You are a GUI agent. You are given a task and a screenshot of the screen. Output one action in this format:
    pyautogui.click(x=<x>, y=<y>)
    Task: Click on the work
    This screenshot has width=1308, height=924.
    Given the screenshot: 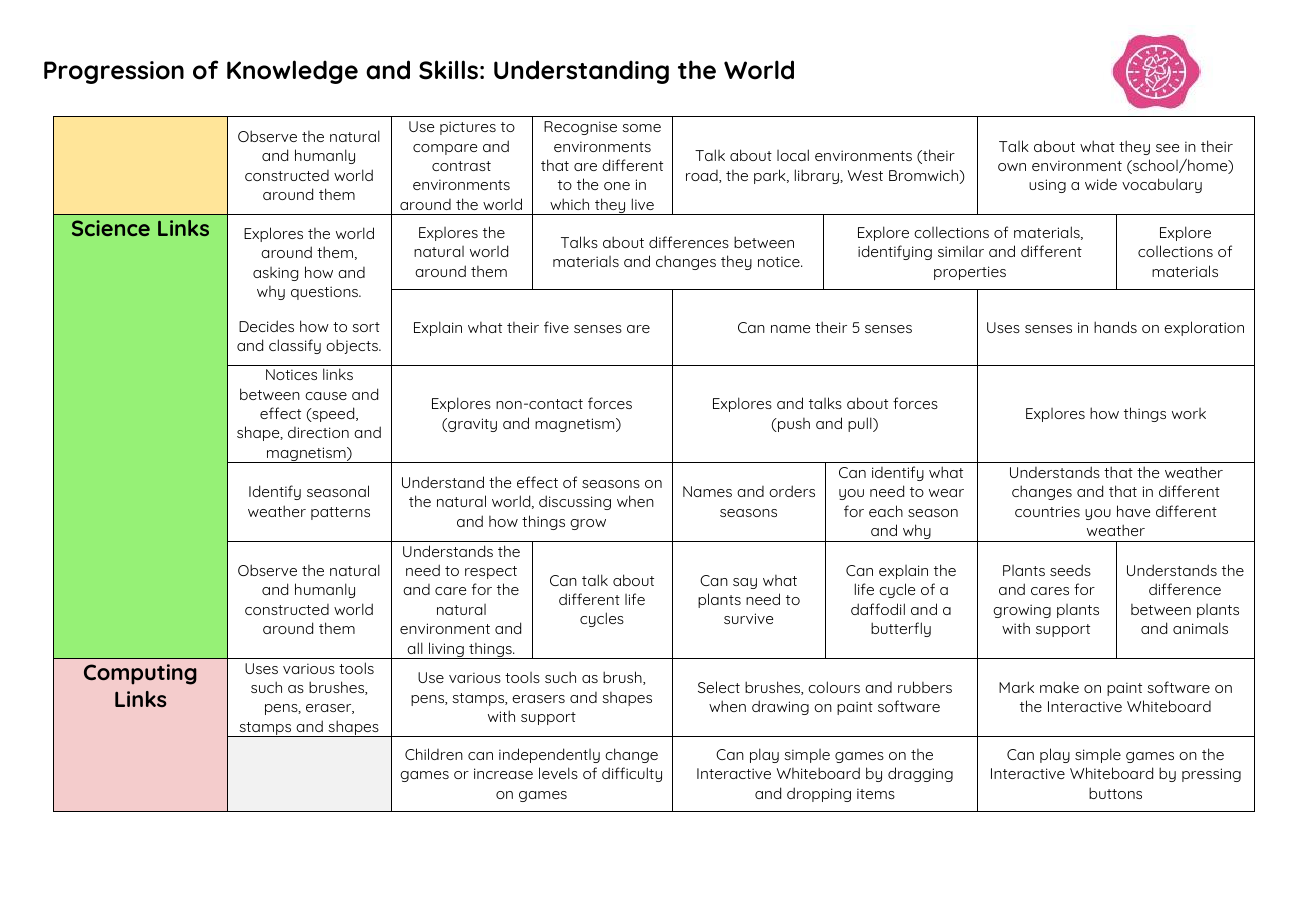 What is the action you would take?
    pyautogui.click(x=1189, y=413)
